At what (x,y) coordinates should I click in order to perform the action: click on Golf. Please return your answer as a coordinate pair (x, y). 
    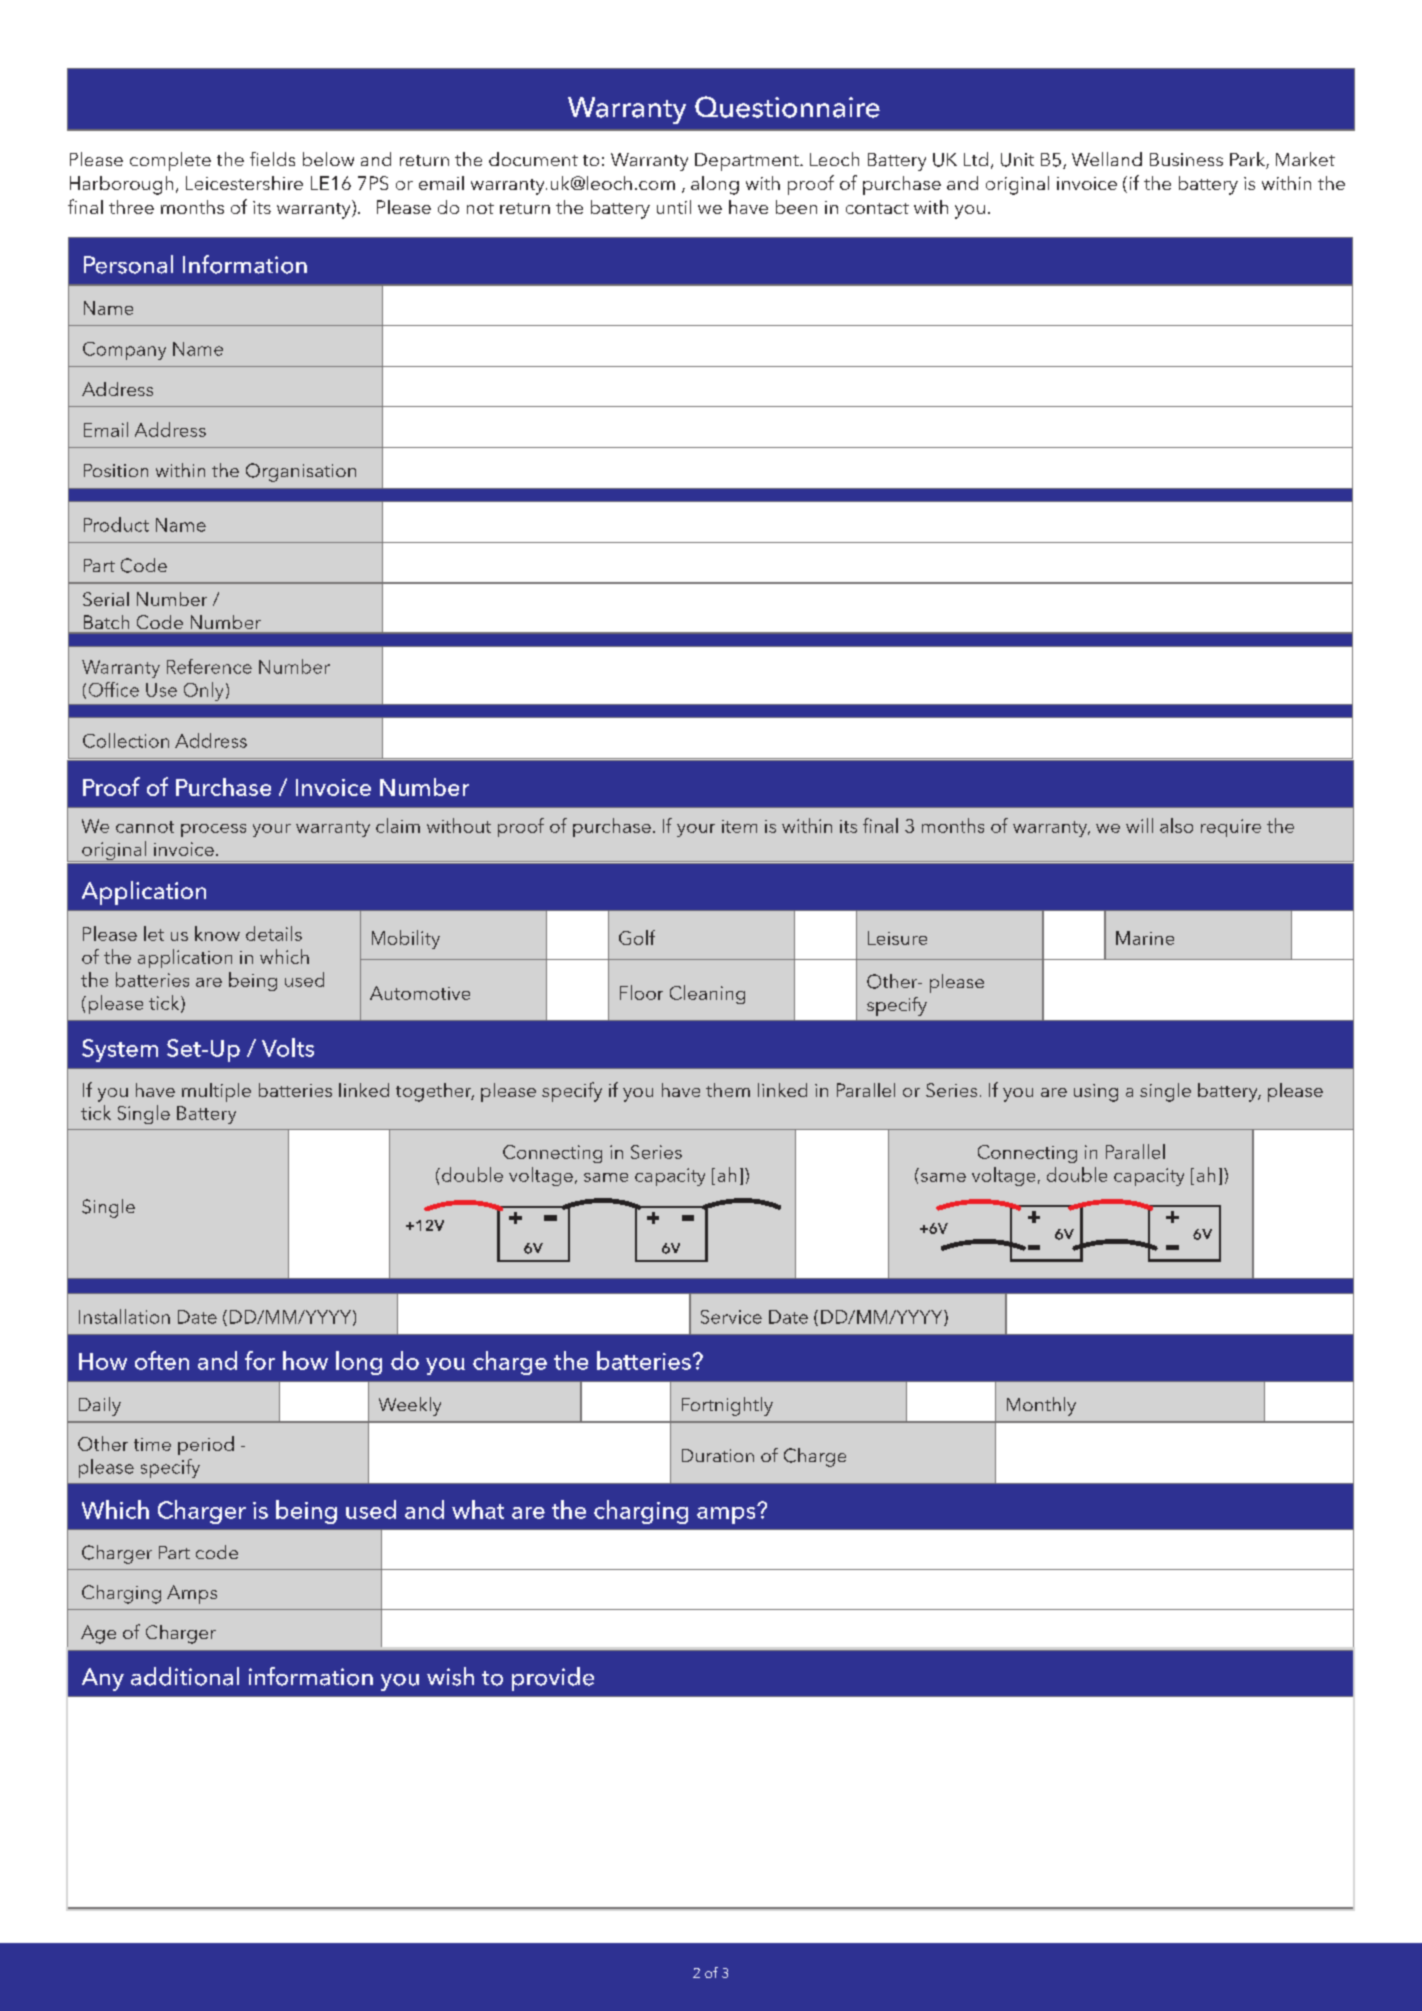
    Looking at the image, I should click on (637, 937).
